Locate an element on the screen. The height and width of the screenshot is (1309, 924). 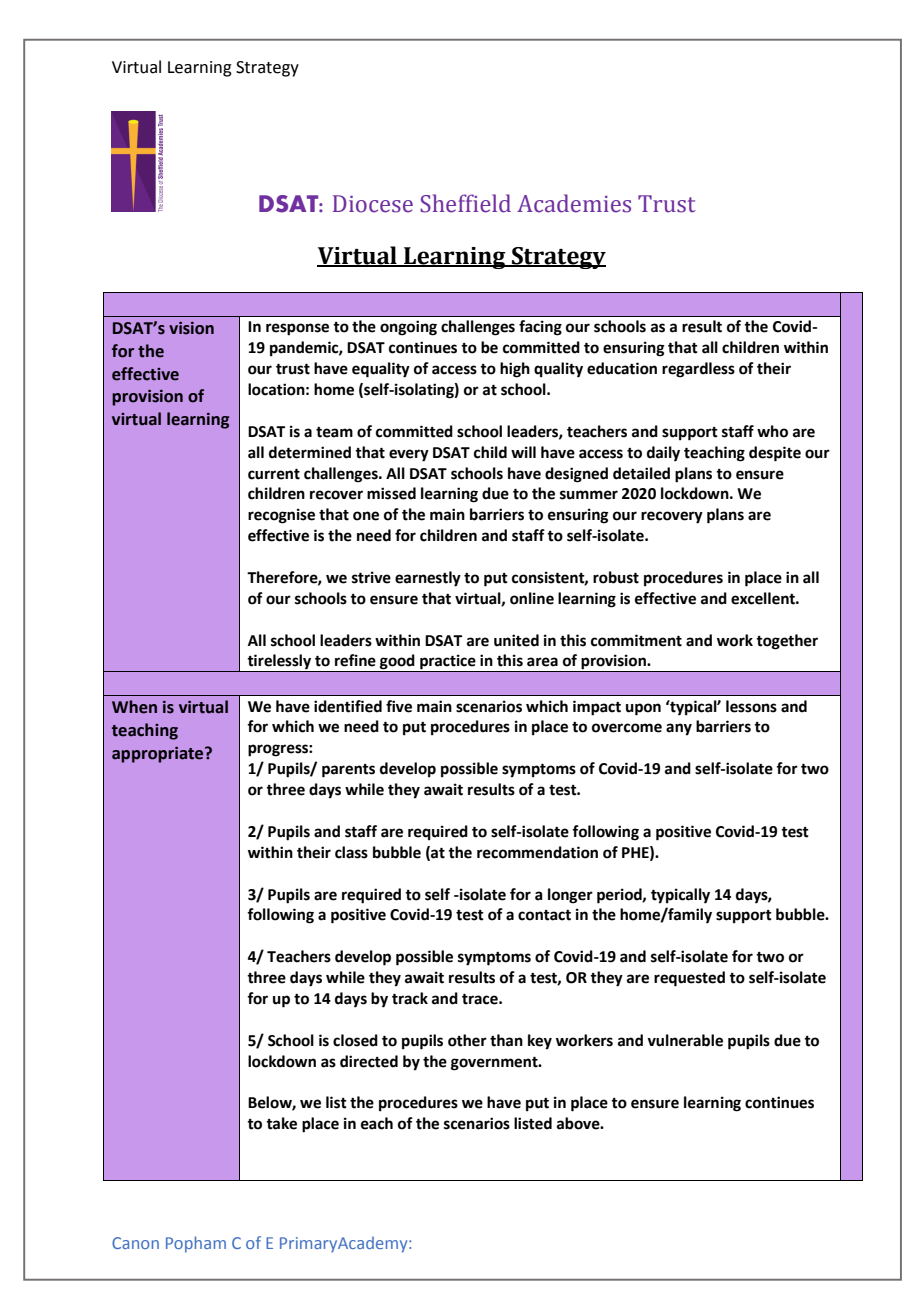
robust is located at coordinates (616, 577).
